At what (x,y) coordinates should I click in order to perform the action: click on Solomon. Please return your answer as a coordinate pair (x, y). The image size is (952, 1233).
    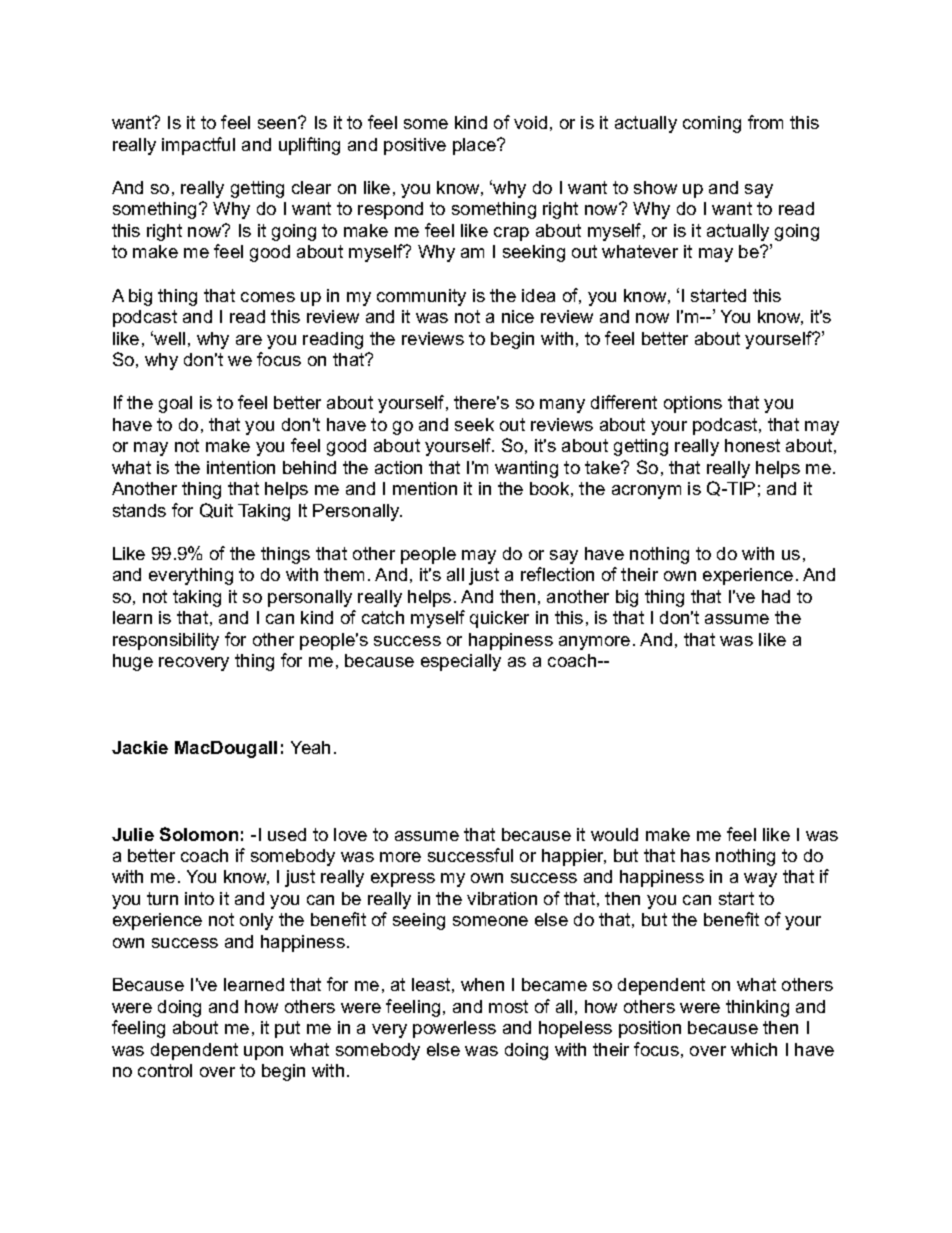
    Looking at the image, I should click on (199, 834).
